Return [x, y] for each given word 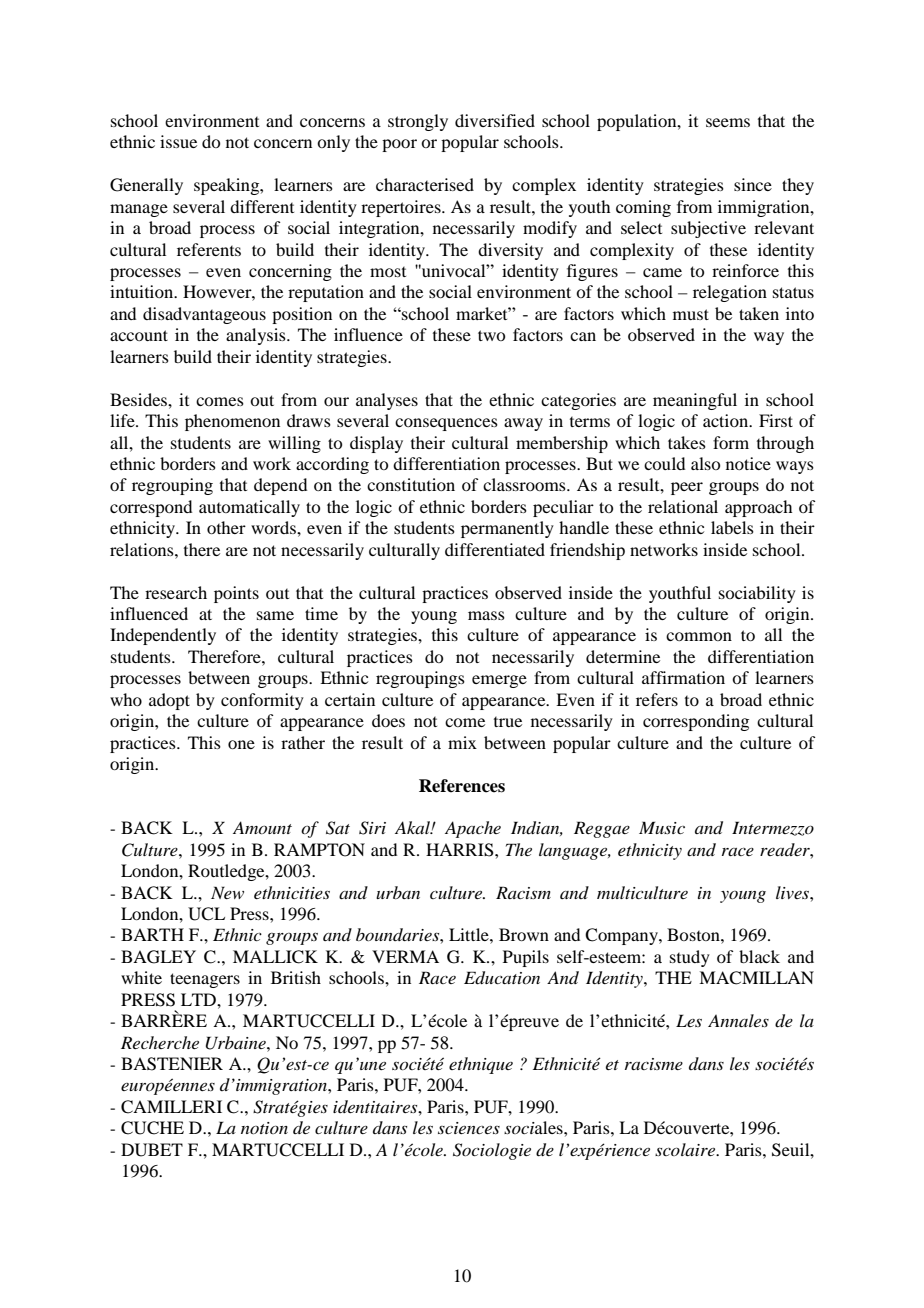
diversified [495, 120]
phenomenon [232, 422]
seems [728, 122]
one [241, 744]
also [705, 463]
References [462, 786]
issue [178, 141]
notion [264, 1128]
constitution [411, 484]
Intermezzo [773, 828]
